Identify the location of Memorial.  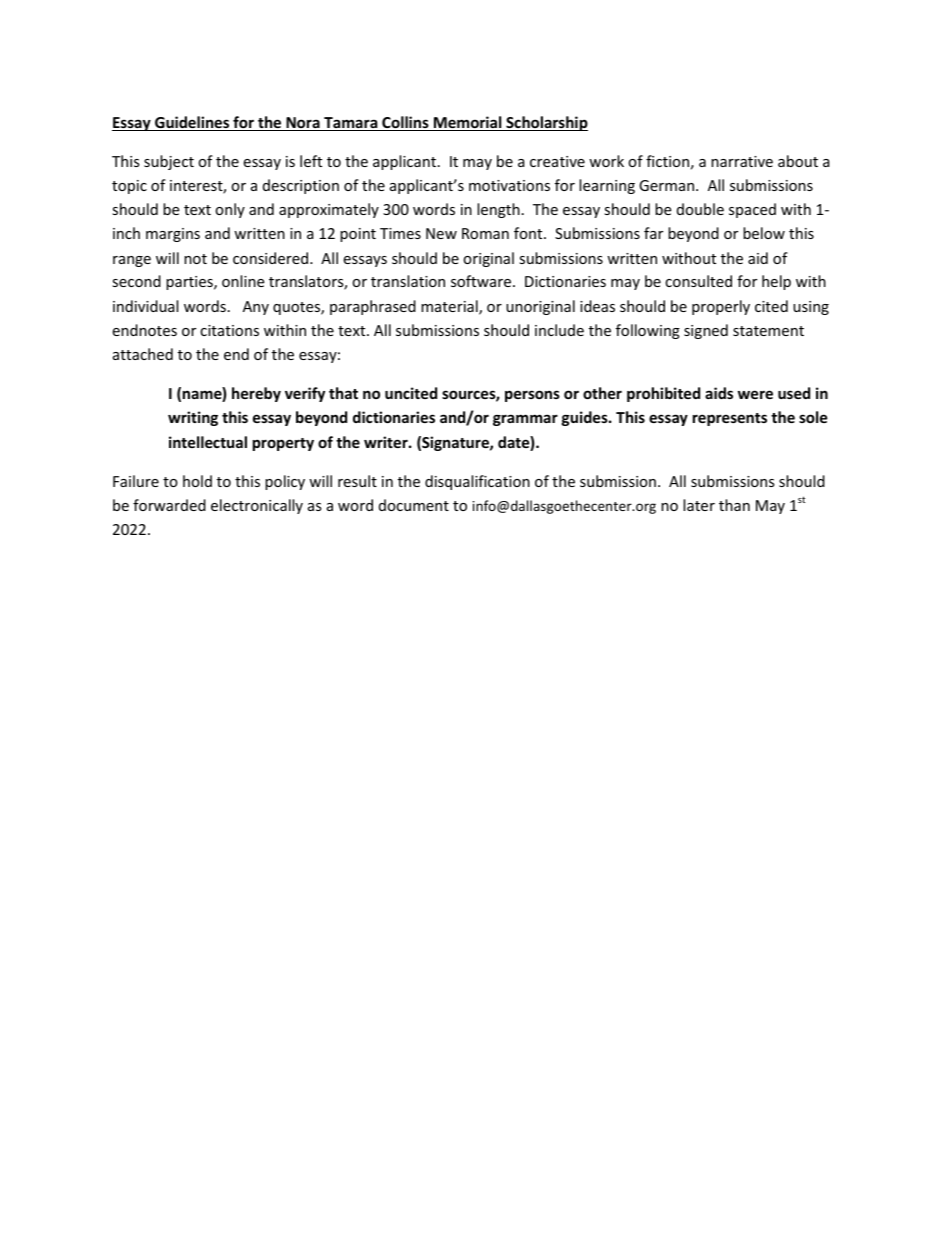
(468, 123).
